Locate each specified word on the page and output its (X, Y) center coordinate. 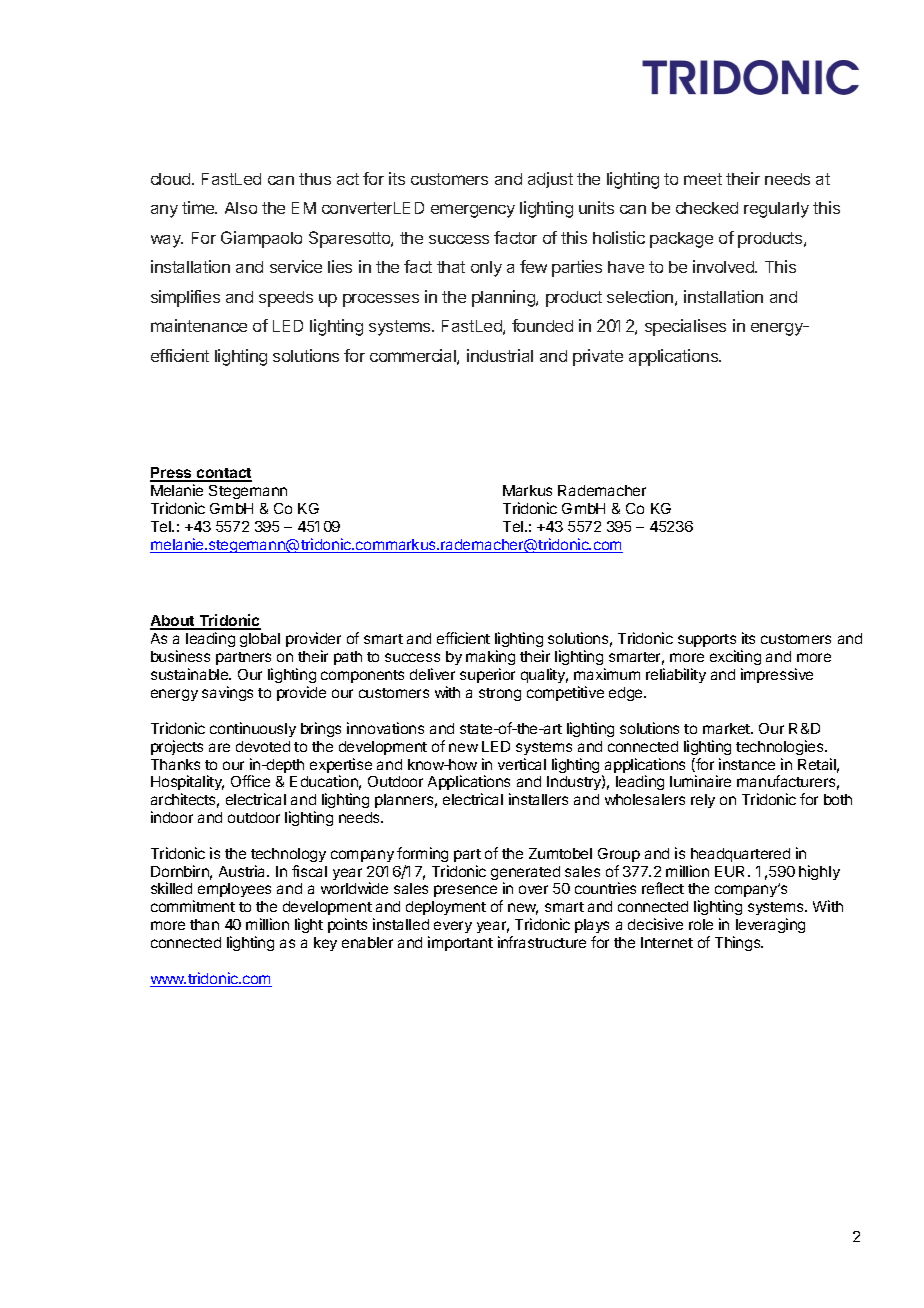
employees (234, 890)
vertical (522, 764)
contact (223, 474)
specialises (685, 327)
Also (241, 208)
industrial (500, 355)
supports (707, 642)
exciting (735, 659)
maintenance (199, 325)
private (598, 357)
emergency (473, 211)
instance (747, 764)
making (490, 659)
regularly (776, 210)
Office (250, 781)
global (260, 640)
